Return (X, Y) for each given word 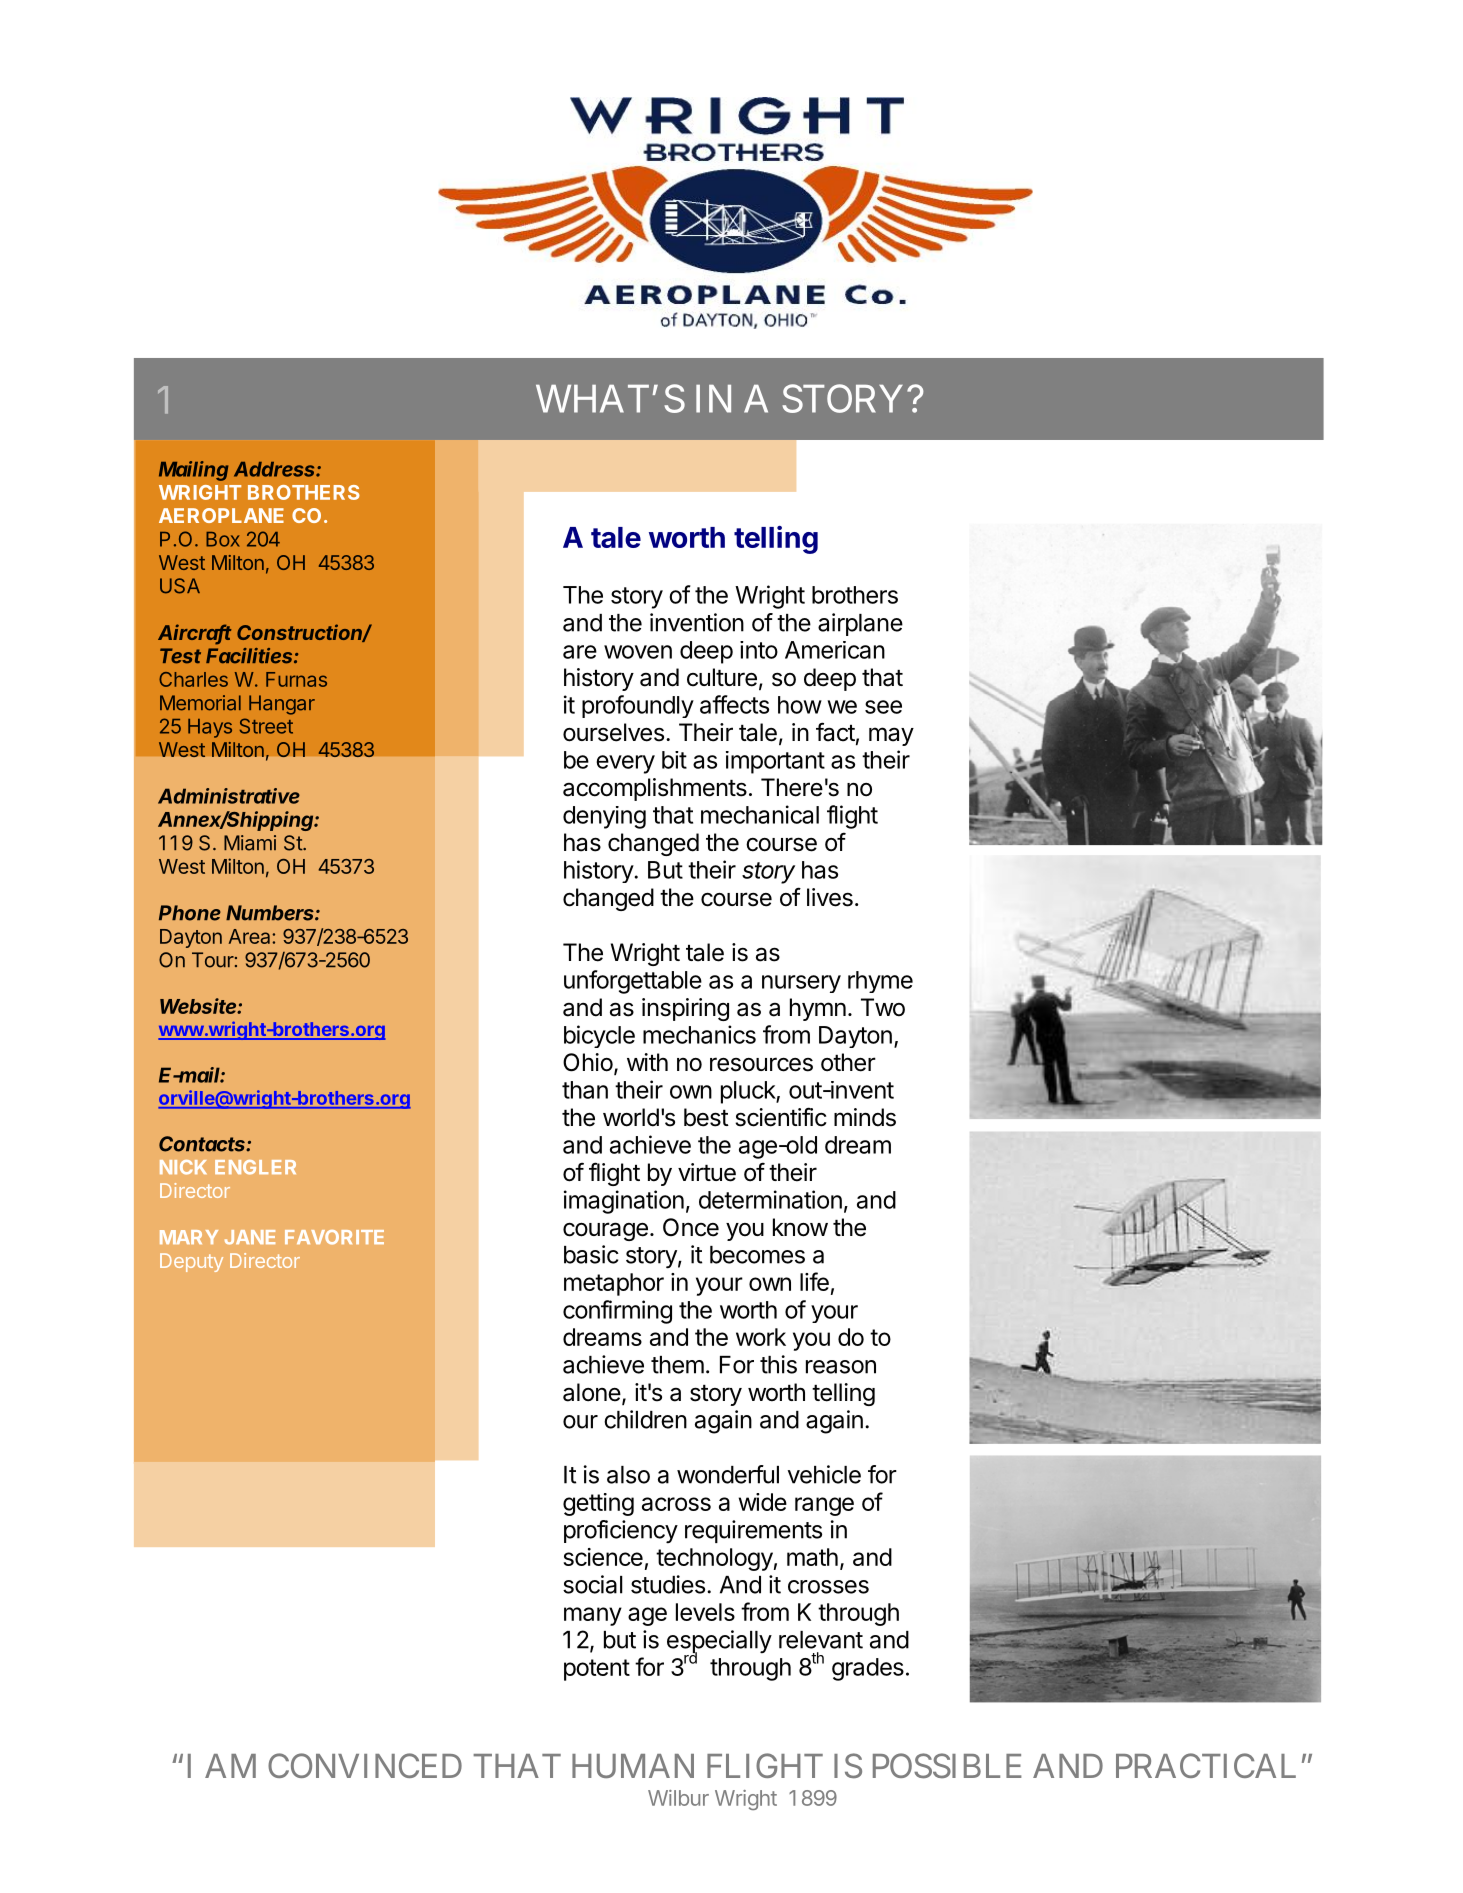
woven (638, 652)
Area (251, 936)
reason (841, 1367)
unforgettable (633, 982)
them (677, 1365)
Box (223, 539)
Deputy (191, 1262)
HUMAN (633, 1766)
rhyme (880, 982)
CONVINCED (365, 1765)
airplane (860, 624)
